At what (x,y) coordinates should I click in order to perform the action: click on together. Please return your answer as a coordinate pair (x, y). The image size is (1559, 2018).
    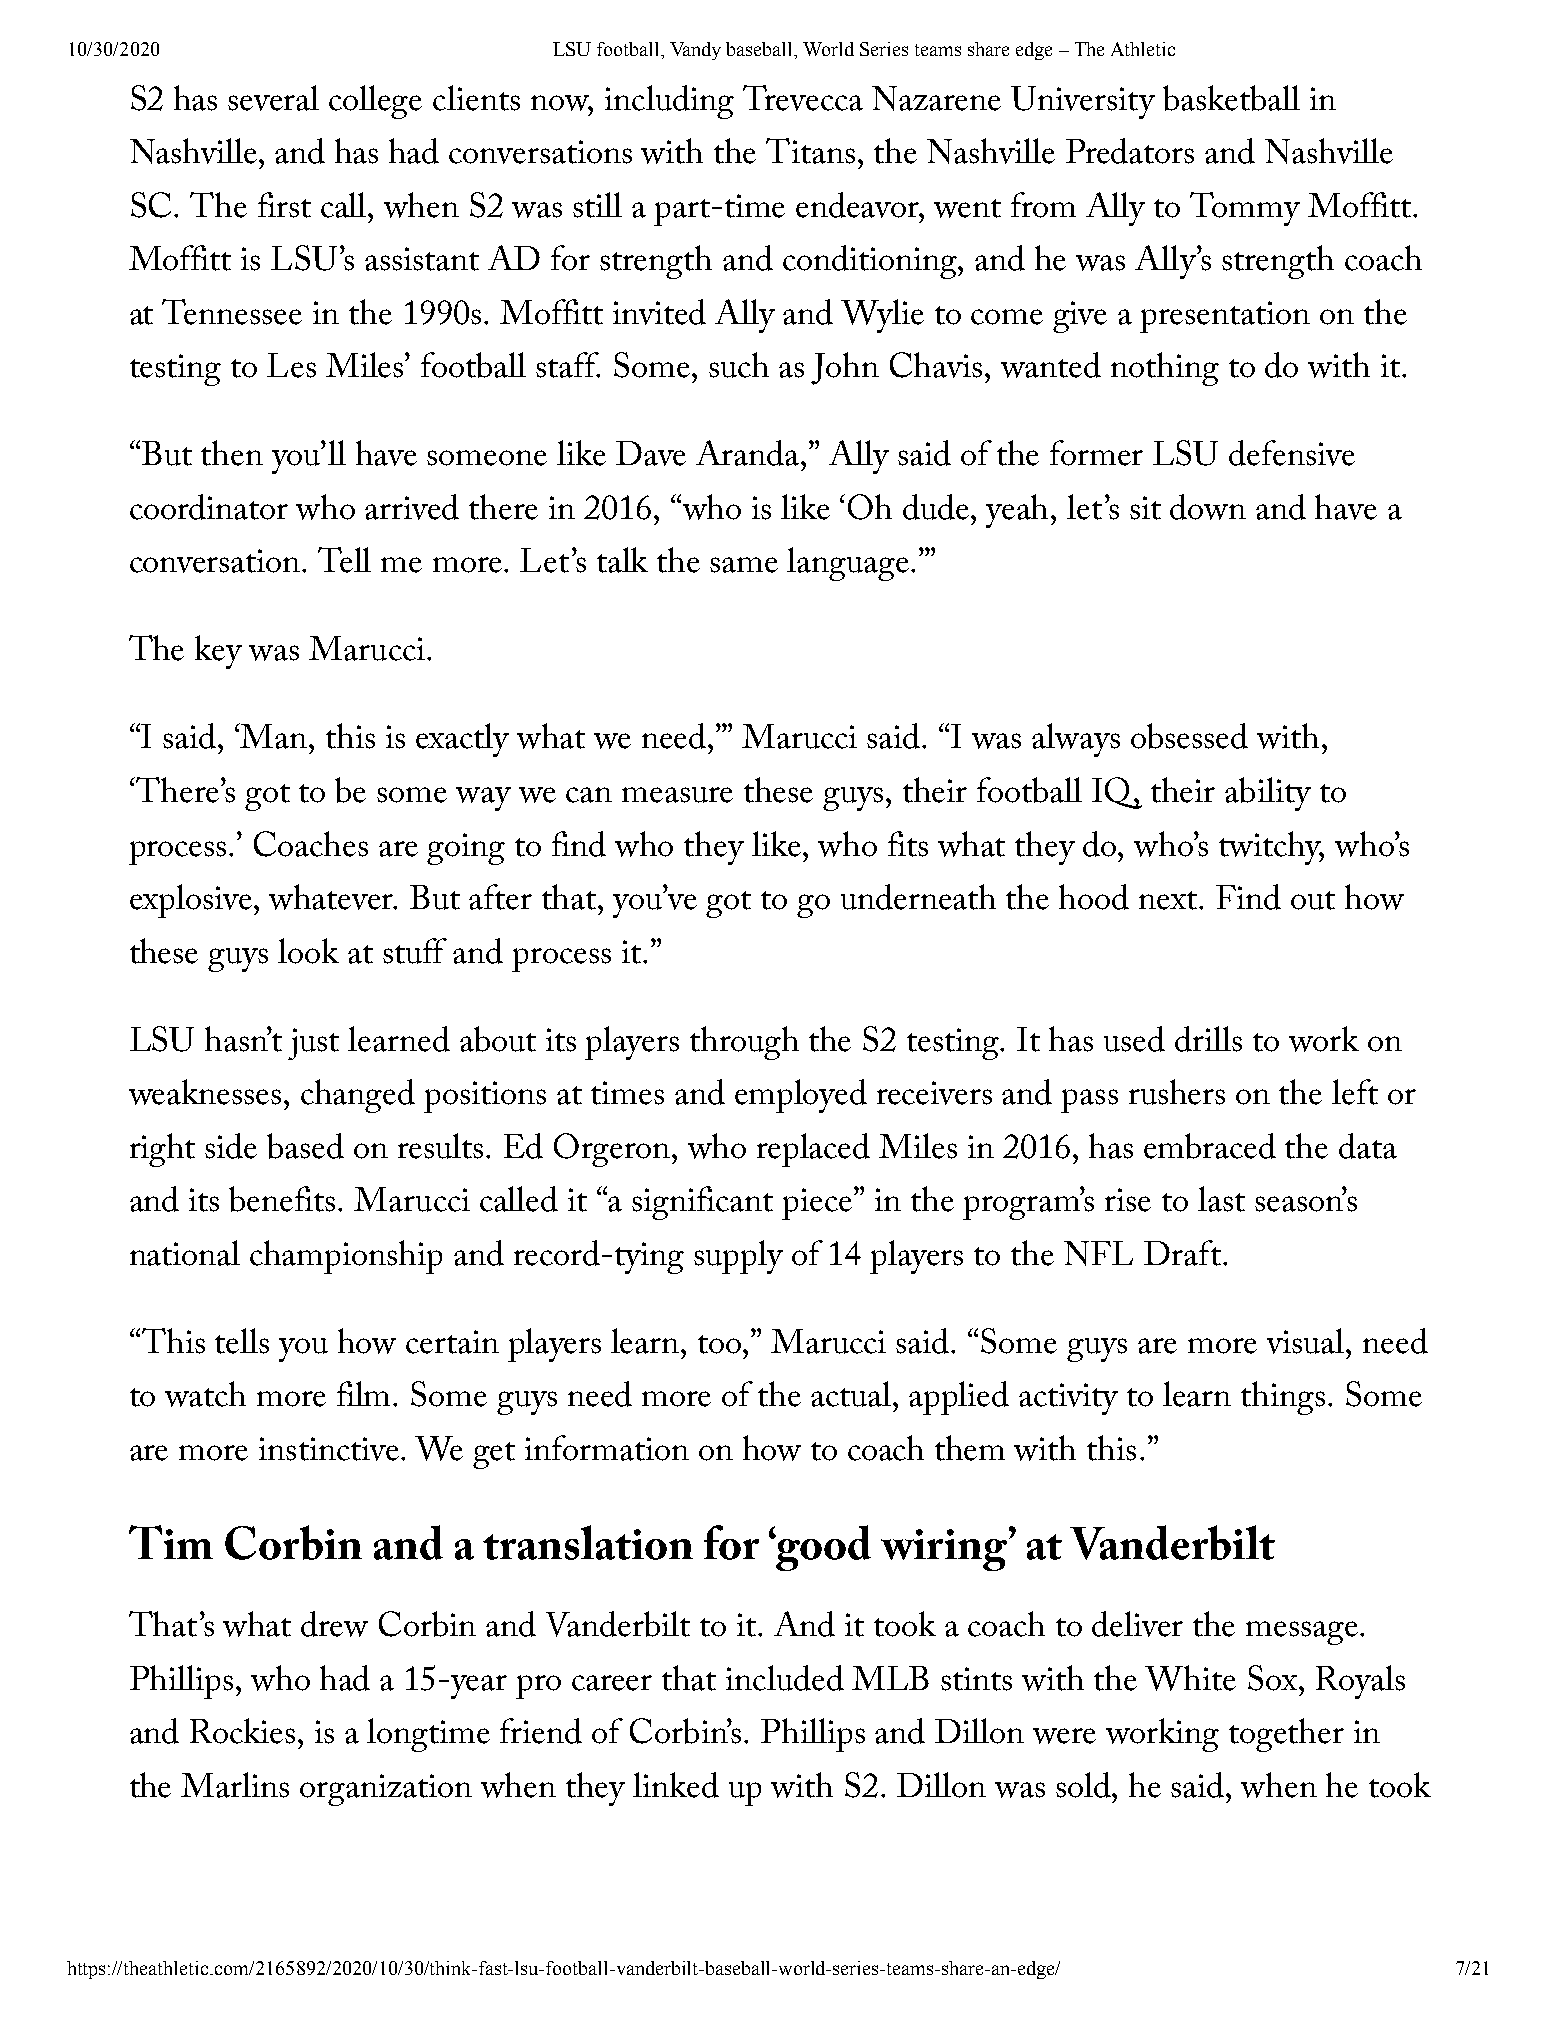
    Looking at the image, I should click on (1286, 1735).
